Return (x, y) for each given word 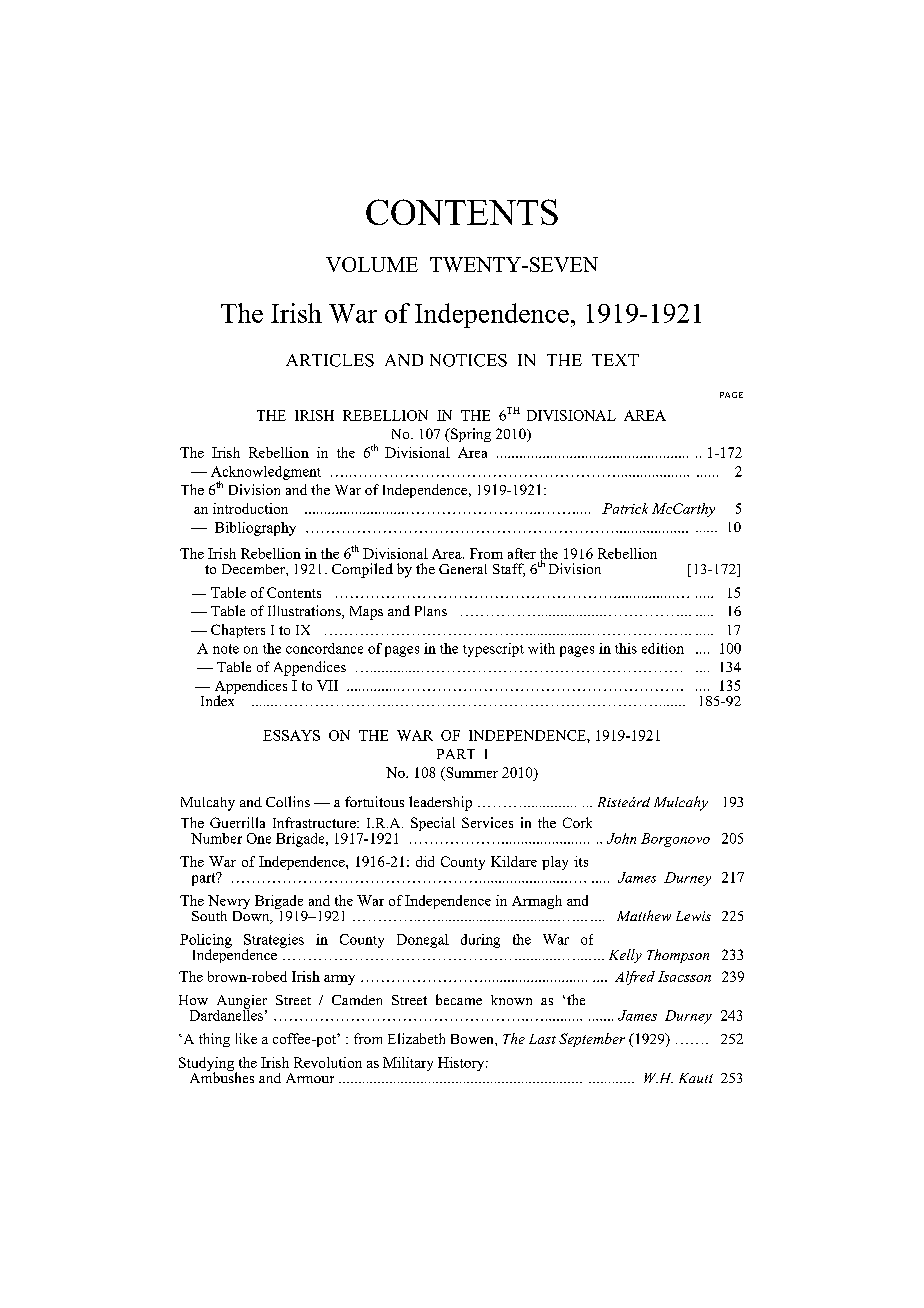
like (246, 1038)
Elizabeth (416, 1038)
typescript (493, 650)
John (621, 838)
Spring (470, 435)
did (425, 861)
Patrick (625, 508)
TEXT (615, 360)
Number (216, 838)
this (626, 648)
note (226, 649)
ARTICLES (330, 360)
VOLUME (372, 264)
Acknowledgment (266, 474)
